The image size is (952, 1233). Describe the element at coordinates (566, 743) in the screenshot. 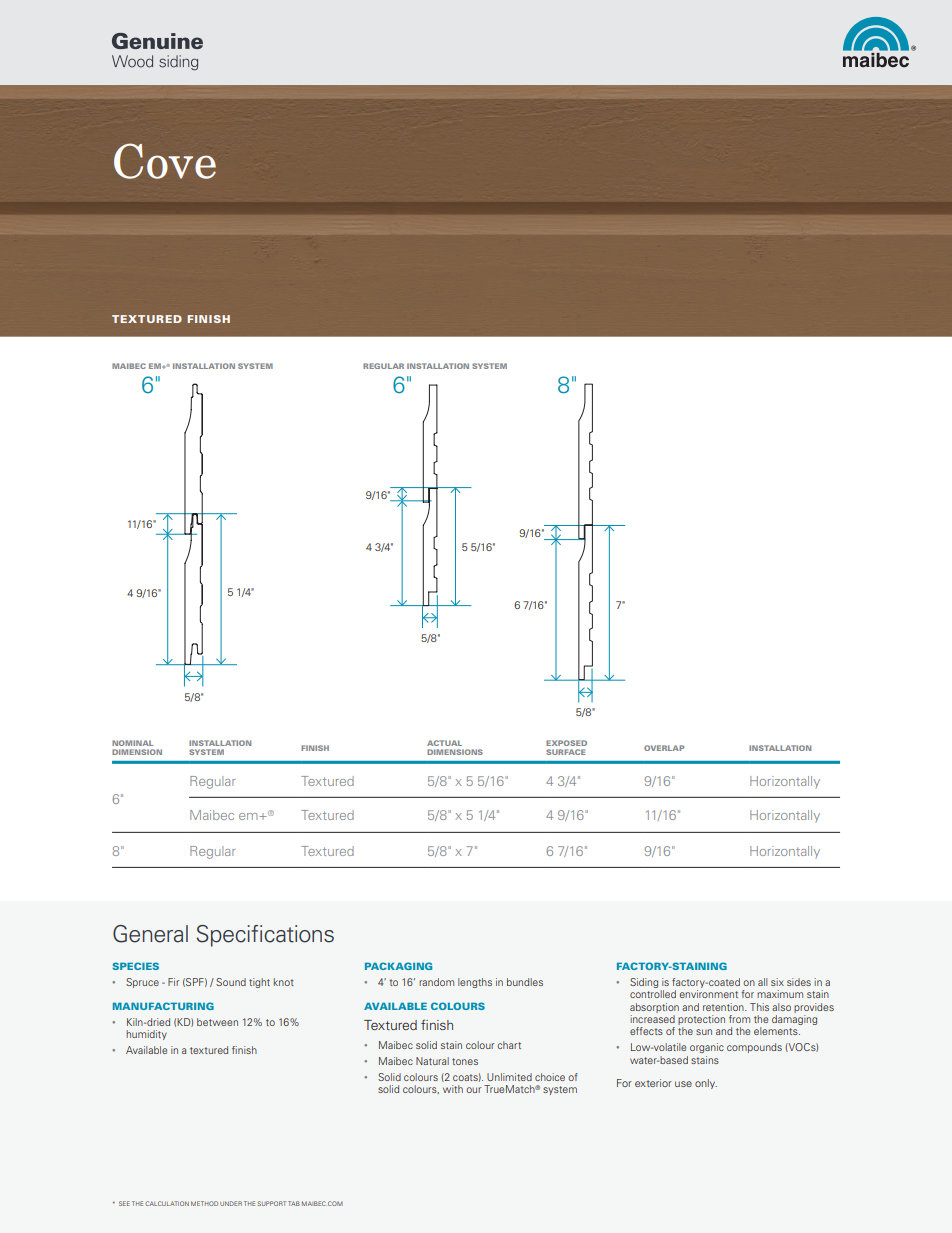

I see `EXPOSED` at that location.
